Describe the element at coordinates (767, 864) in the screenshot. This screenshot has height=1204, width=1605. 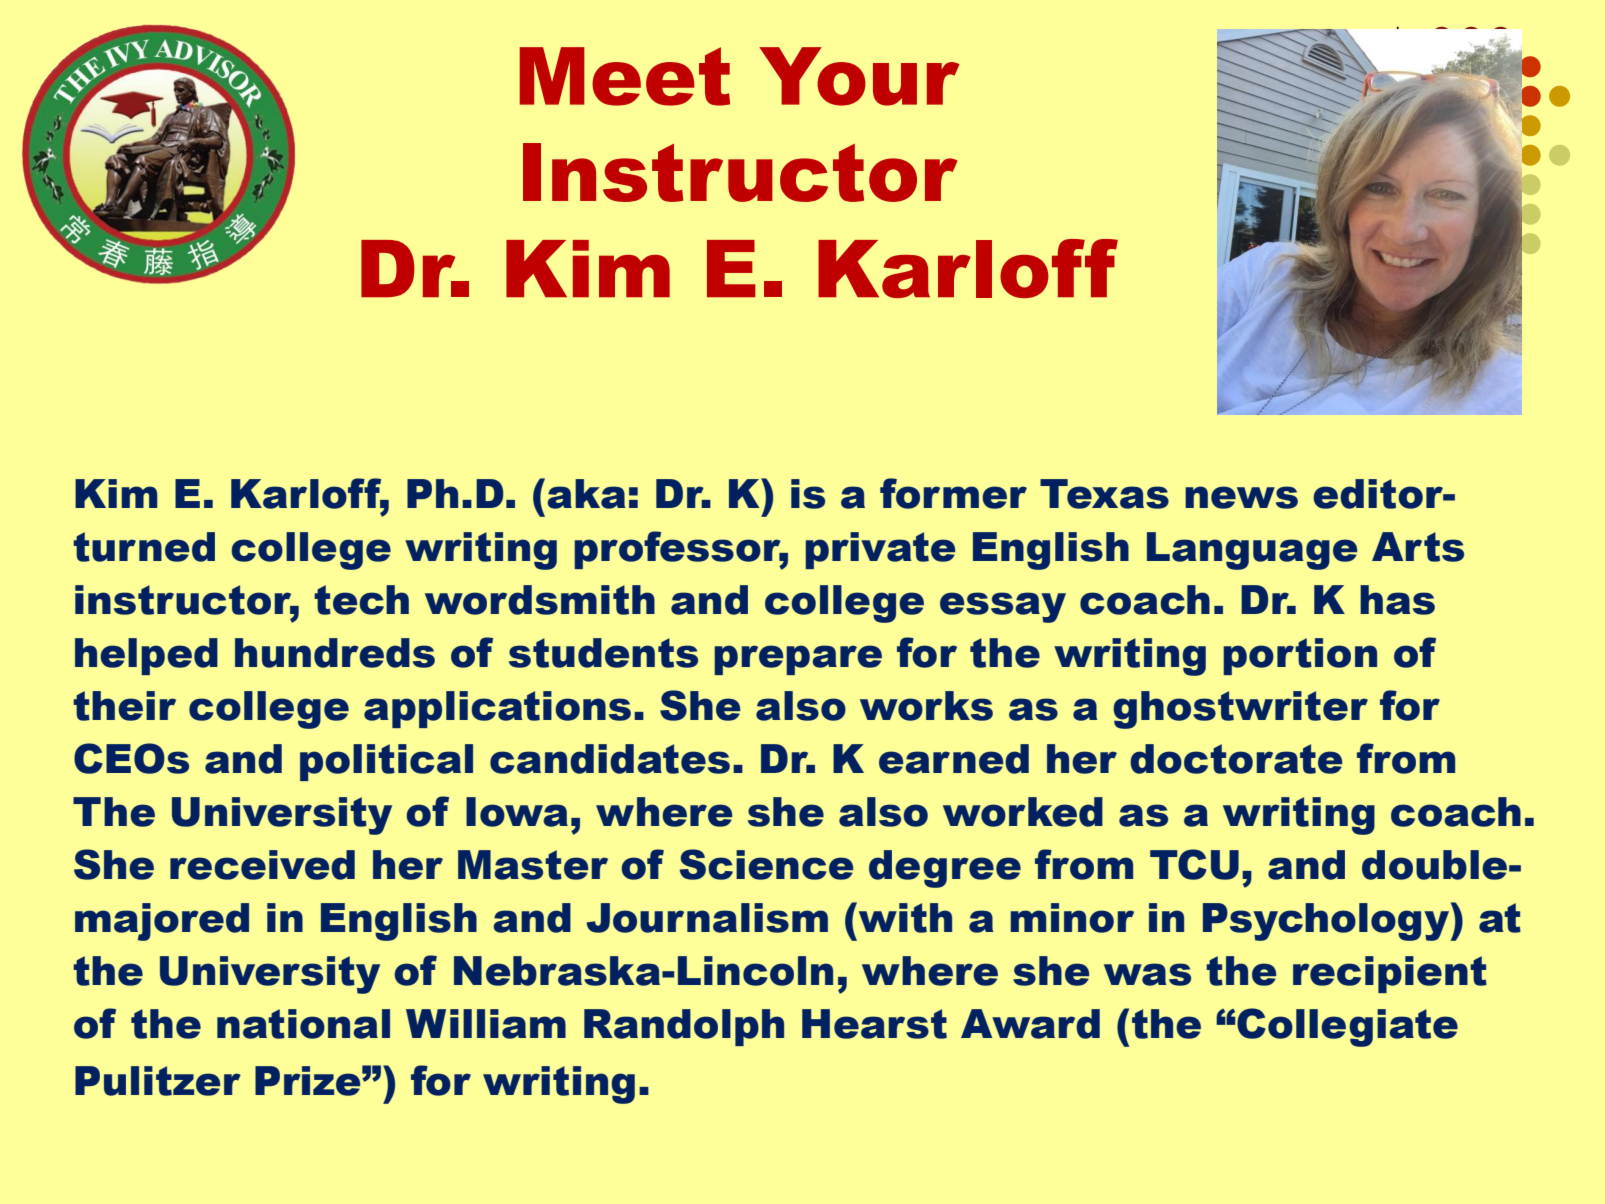
I see `Science` at that location.
